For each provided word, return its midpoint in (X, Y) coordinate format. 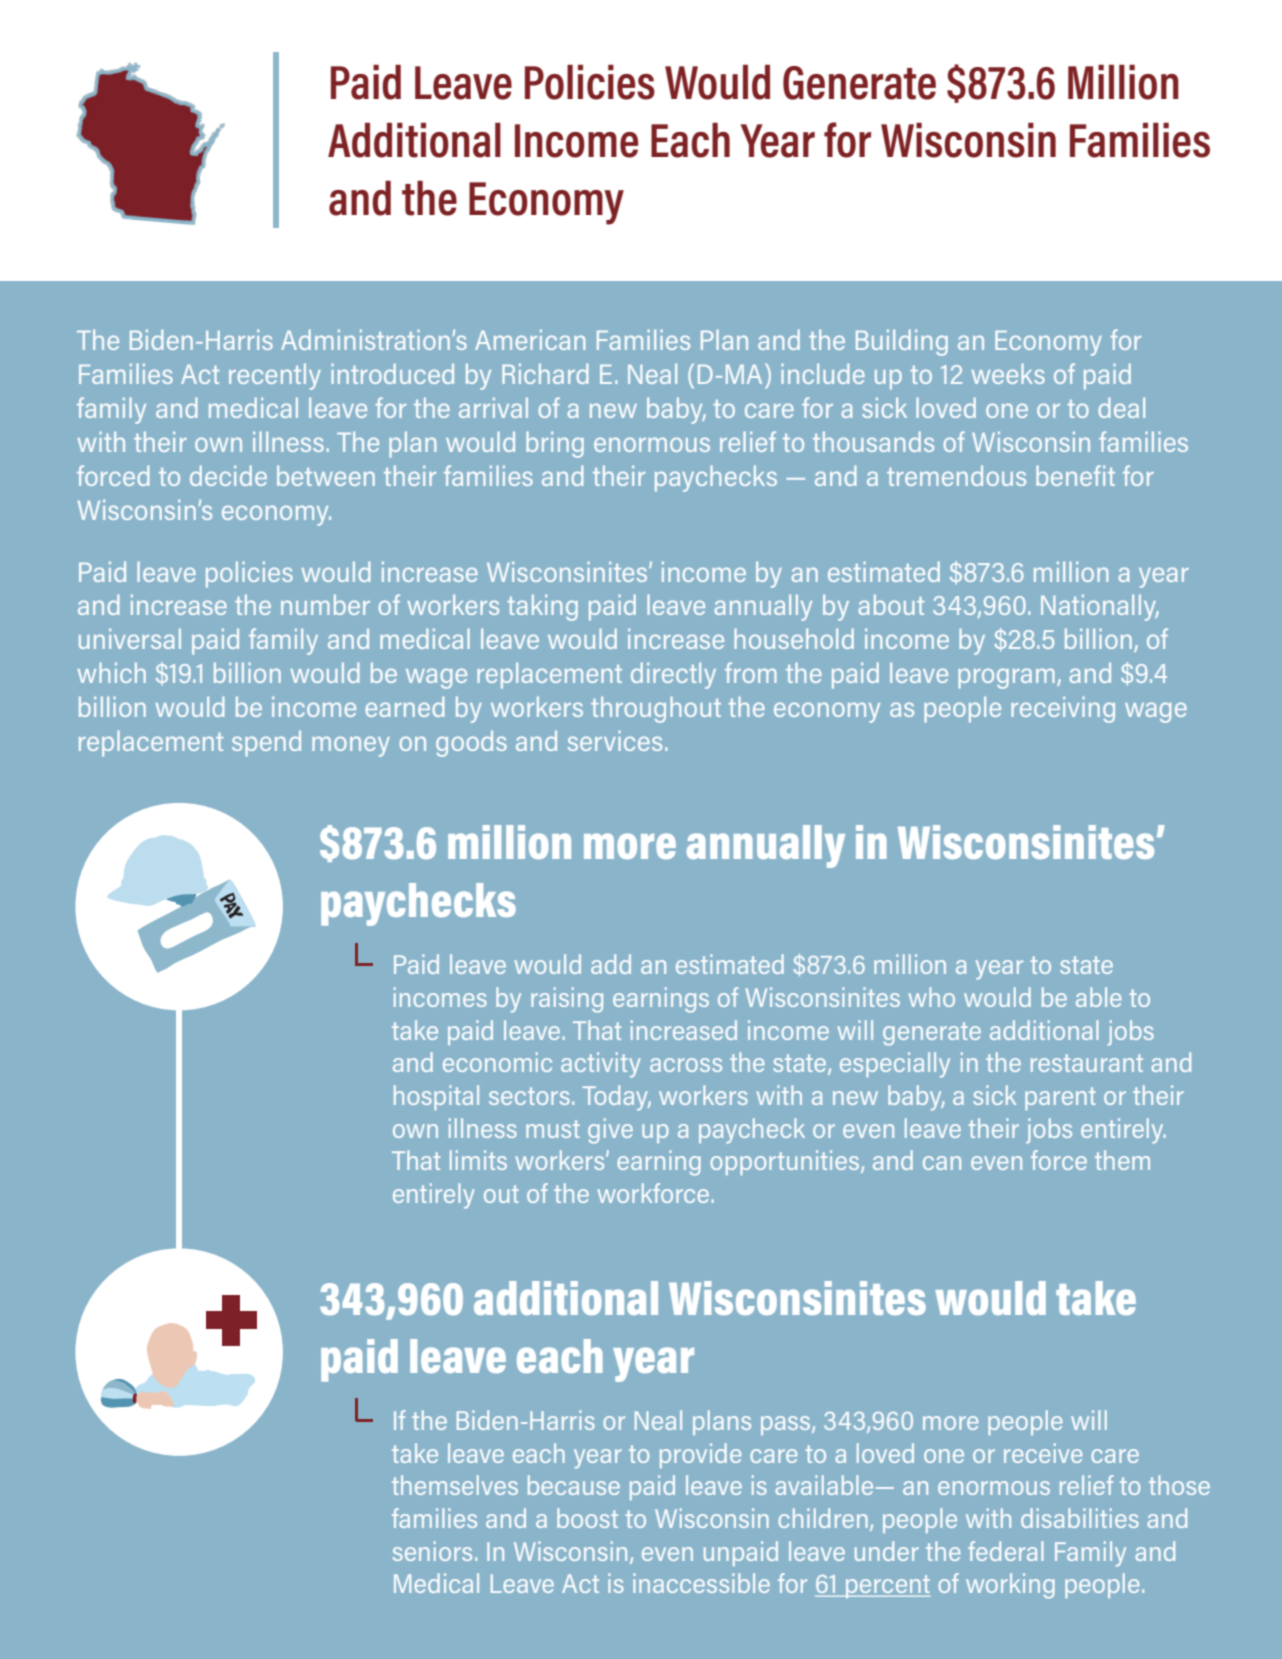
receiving (1063, 709)
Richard (545, 373)
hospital (436, 1097)
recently (275, 376)
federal (1005, 1551)
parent (1060, 1098)
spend (266, 744)
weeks (1008, 373)
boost (587, 1518)
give (610, 1131)
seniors (432, 1551)
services (615, 740)
